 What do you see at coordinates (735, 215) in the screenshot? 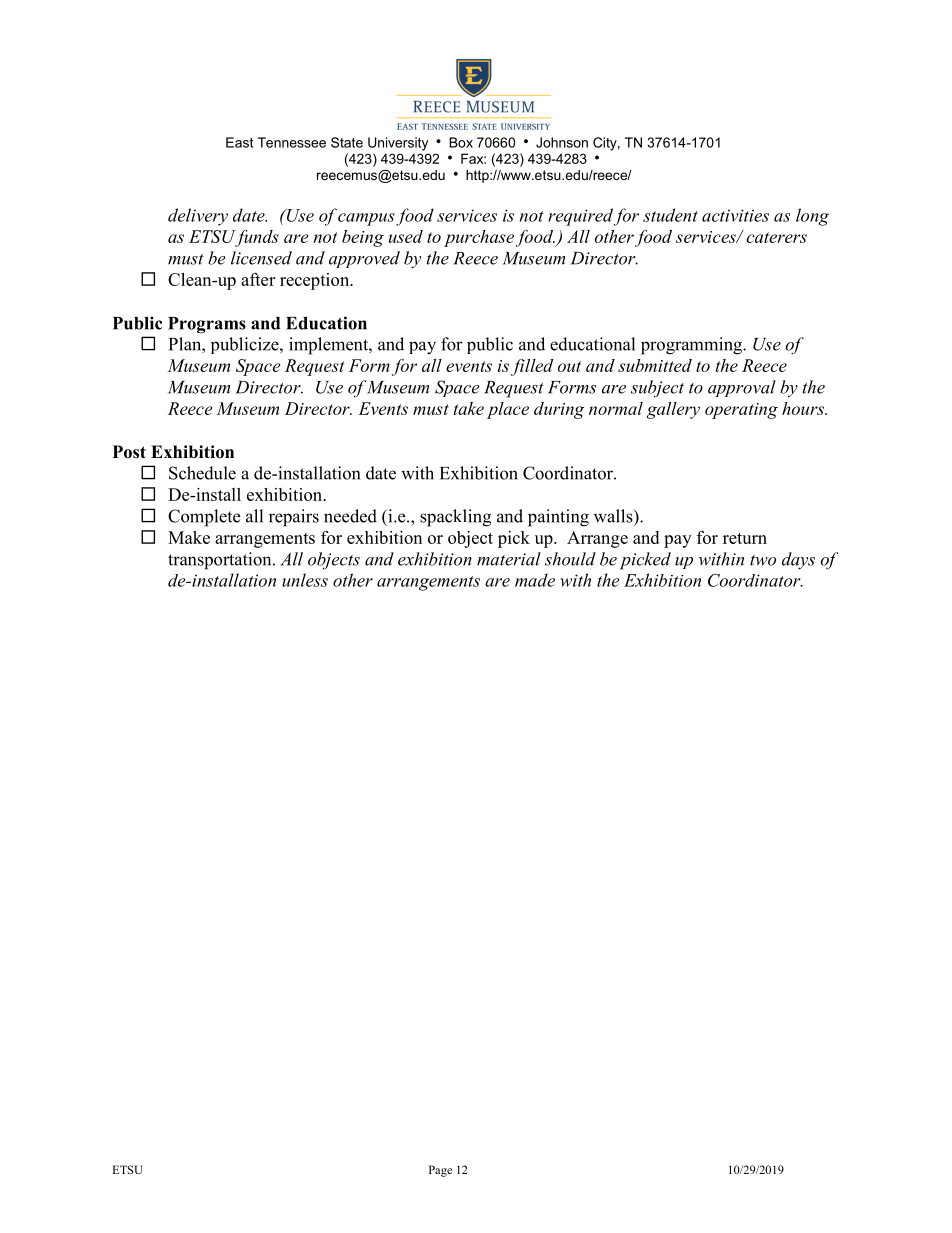
I see `activities` at bounding box center [735, 215].
